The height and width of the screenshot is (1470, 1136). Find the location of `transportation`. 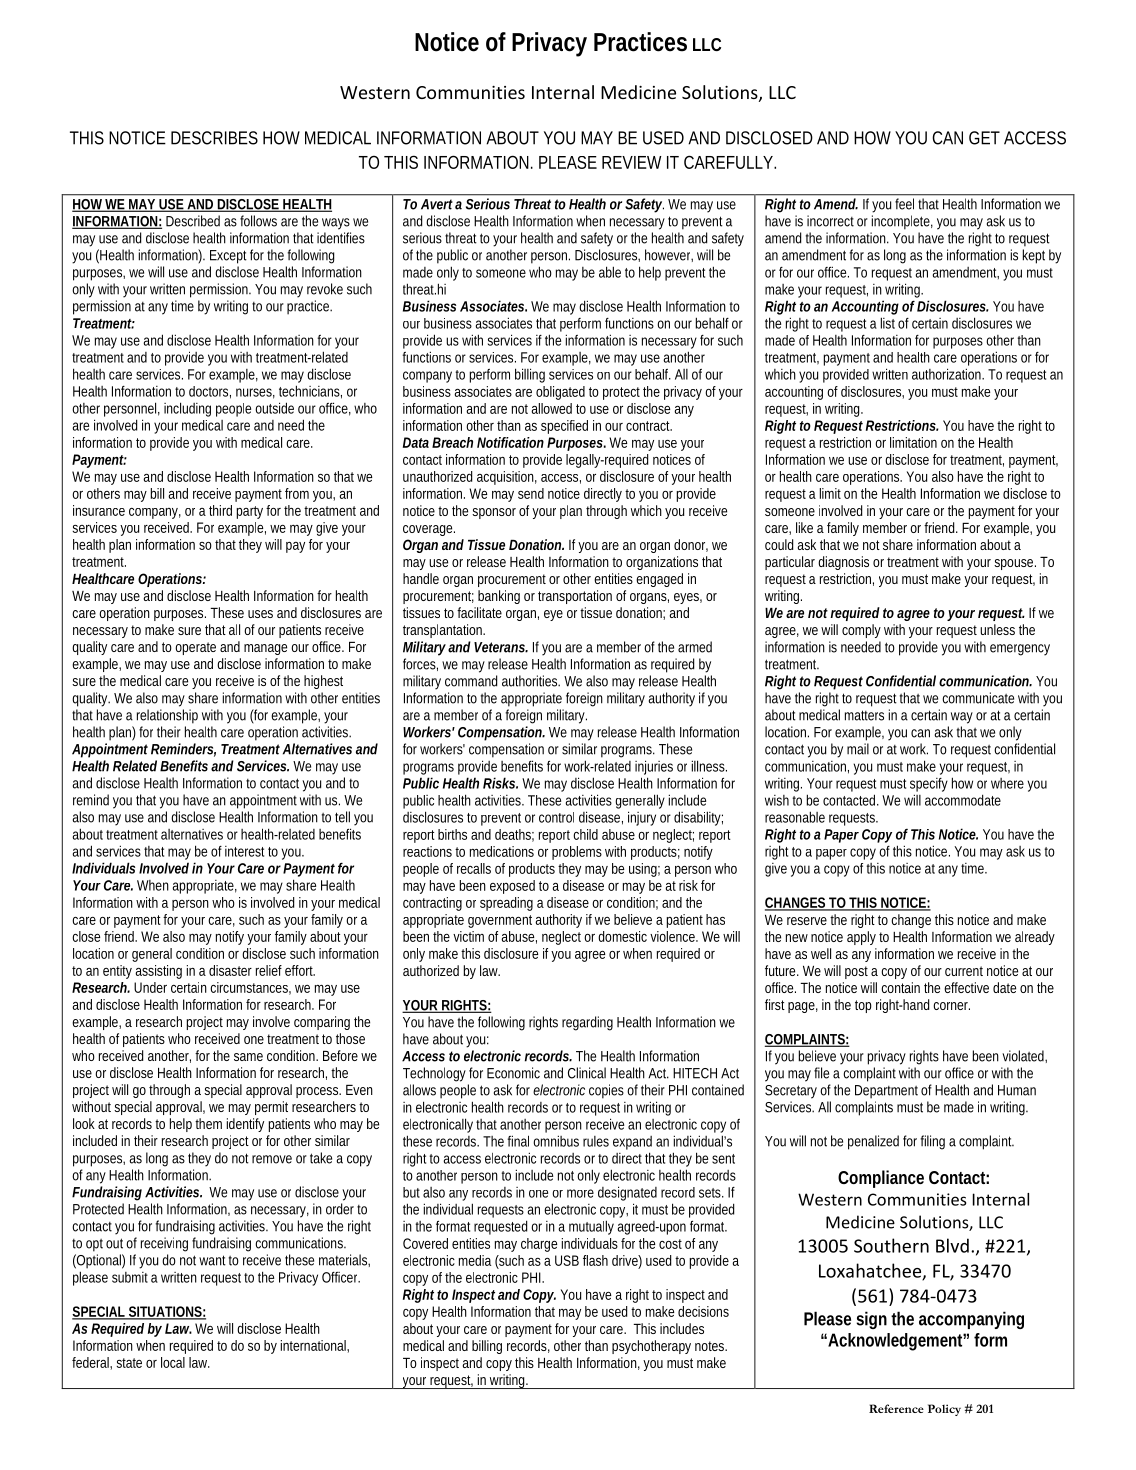

transportation is located at coordinates (575, 597).
